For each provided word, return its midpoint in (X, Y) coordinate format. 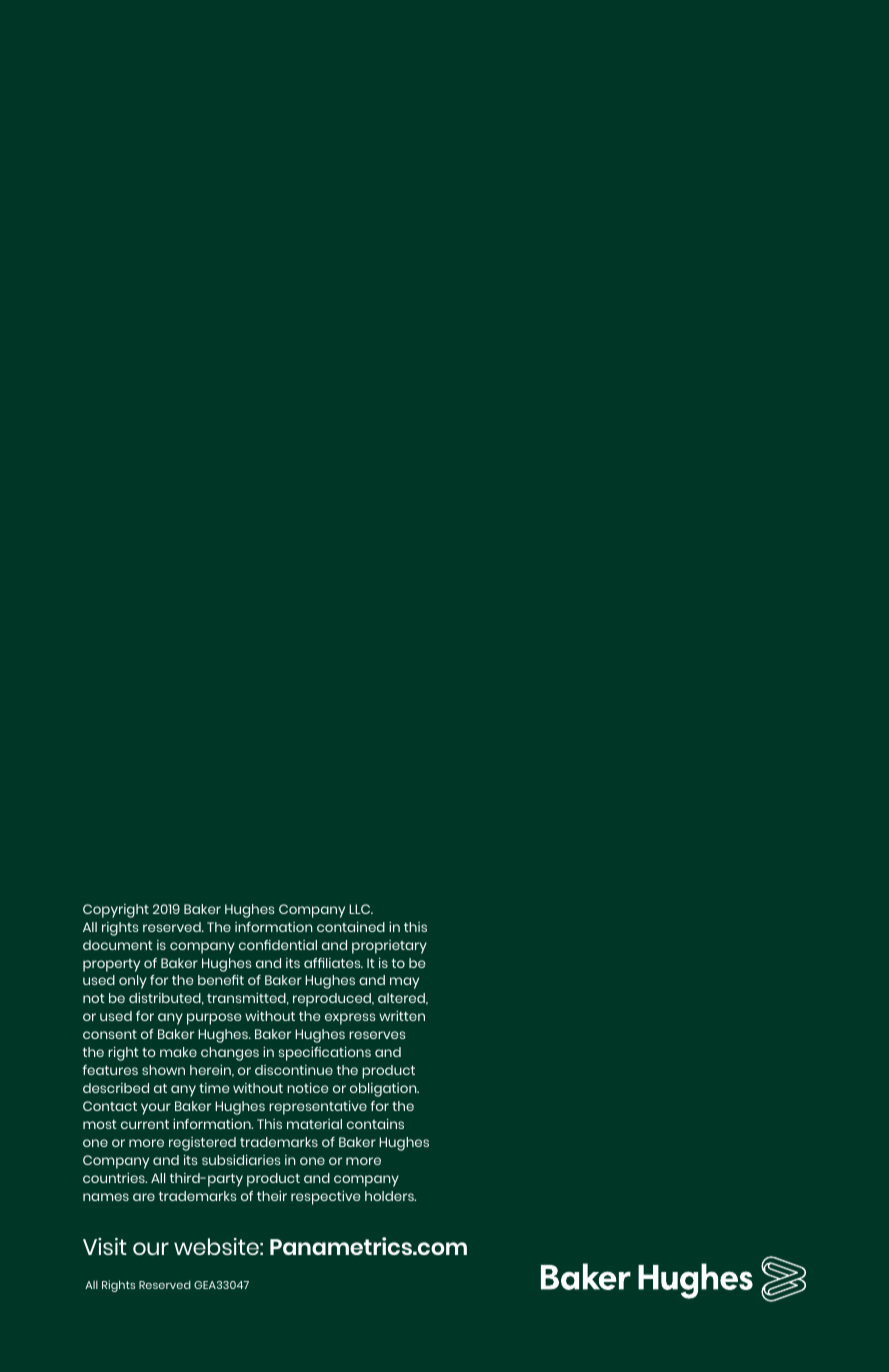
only (133, 982)
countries (115, 1178)
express (350, 1019)
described (116, 1088)
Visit (105, 1246)
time (214, 1088)
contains (375, 1124)
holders (390, 1196)
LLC (361, 909)
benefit (221, 980)
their (272, 1196)
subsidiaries (241, 1160)
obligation (384, 1090)
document (118, 945)
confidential (278, 945)
